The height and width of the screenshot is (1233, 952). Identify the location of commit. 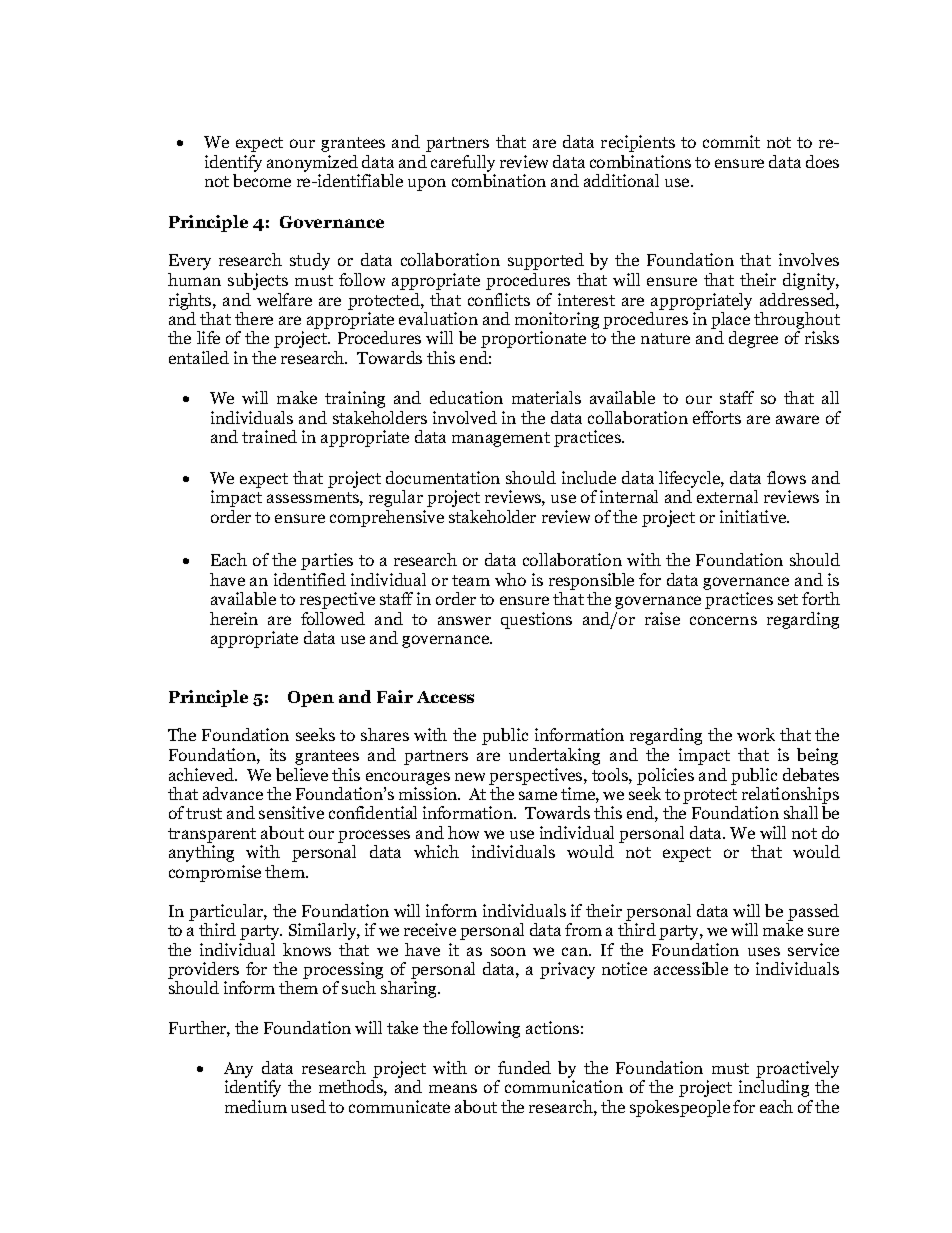
(731, 141).
